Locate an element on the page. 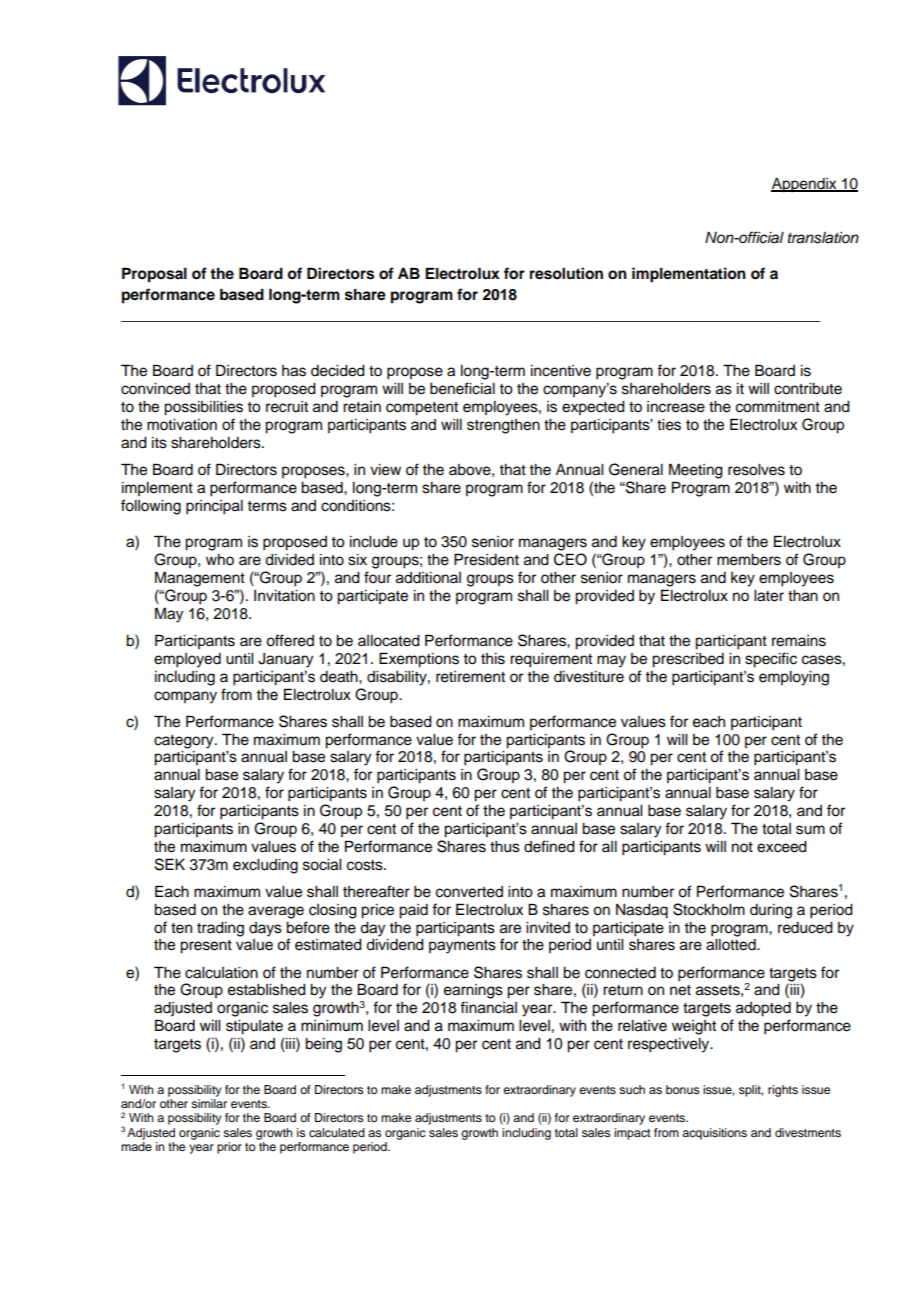 This image has height=1308, width=924. calculated is located at coordinates (337, 1132).
